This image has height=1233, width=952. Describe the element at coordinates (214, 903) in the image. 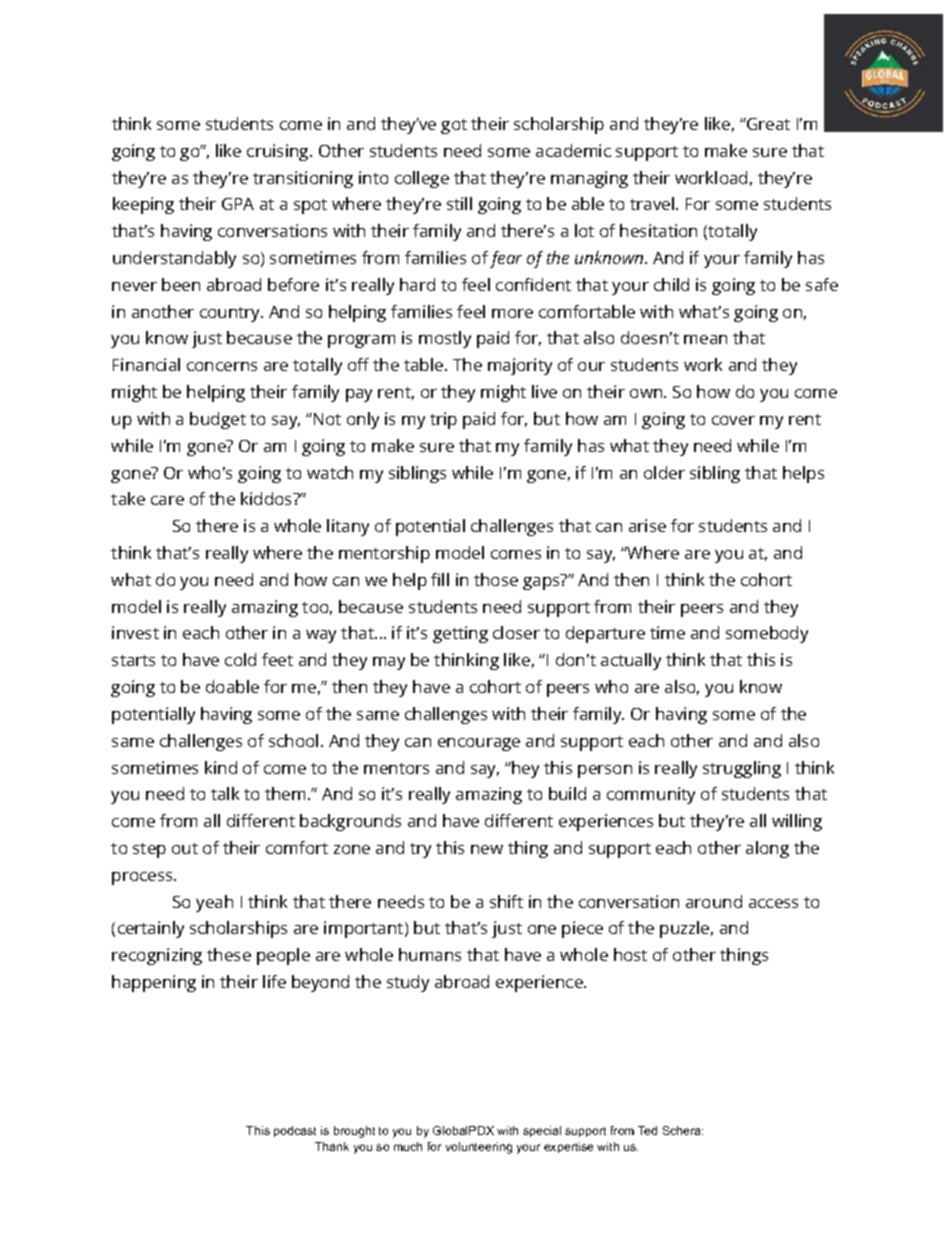

I see `yeah` at that location.
